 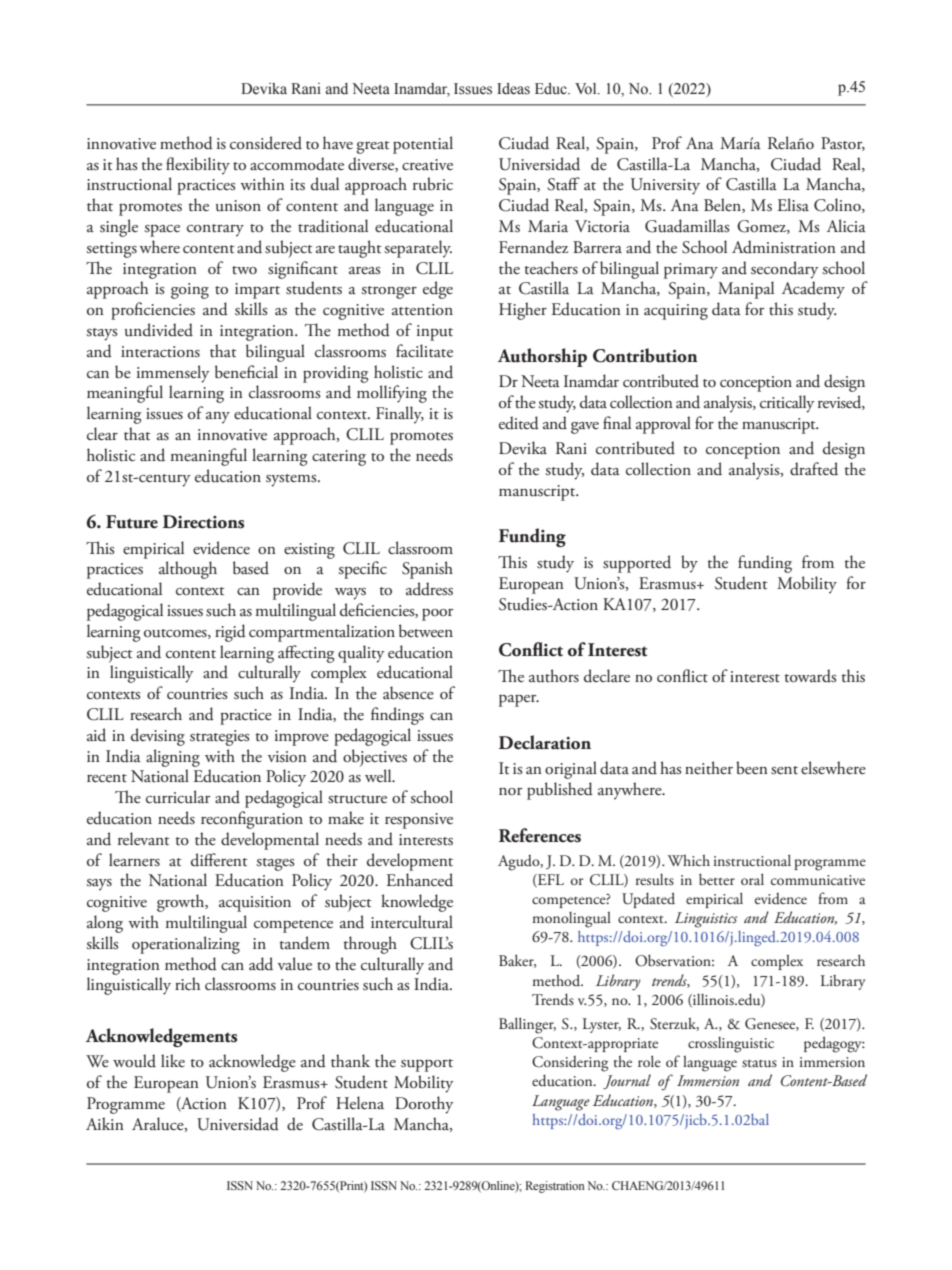 I want to click on Pastor, so click(x=843, y=144).
